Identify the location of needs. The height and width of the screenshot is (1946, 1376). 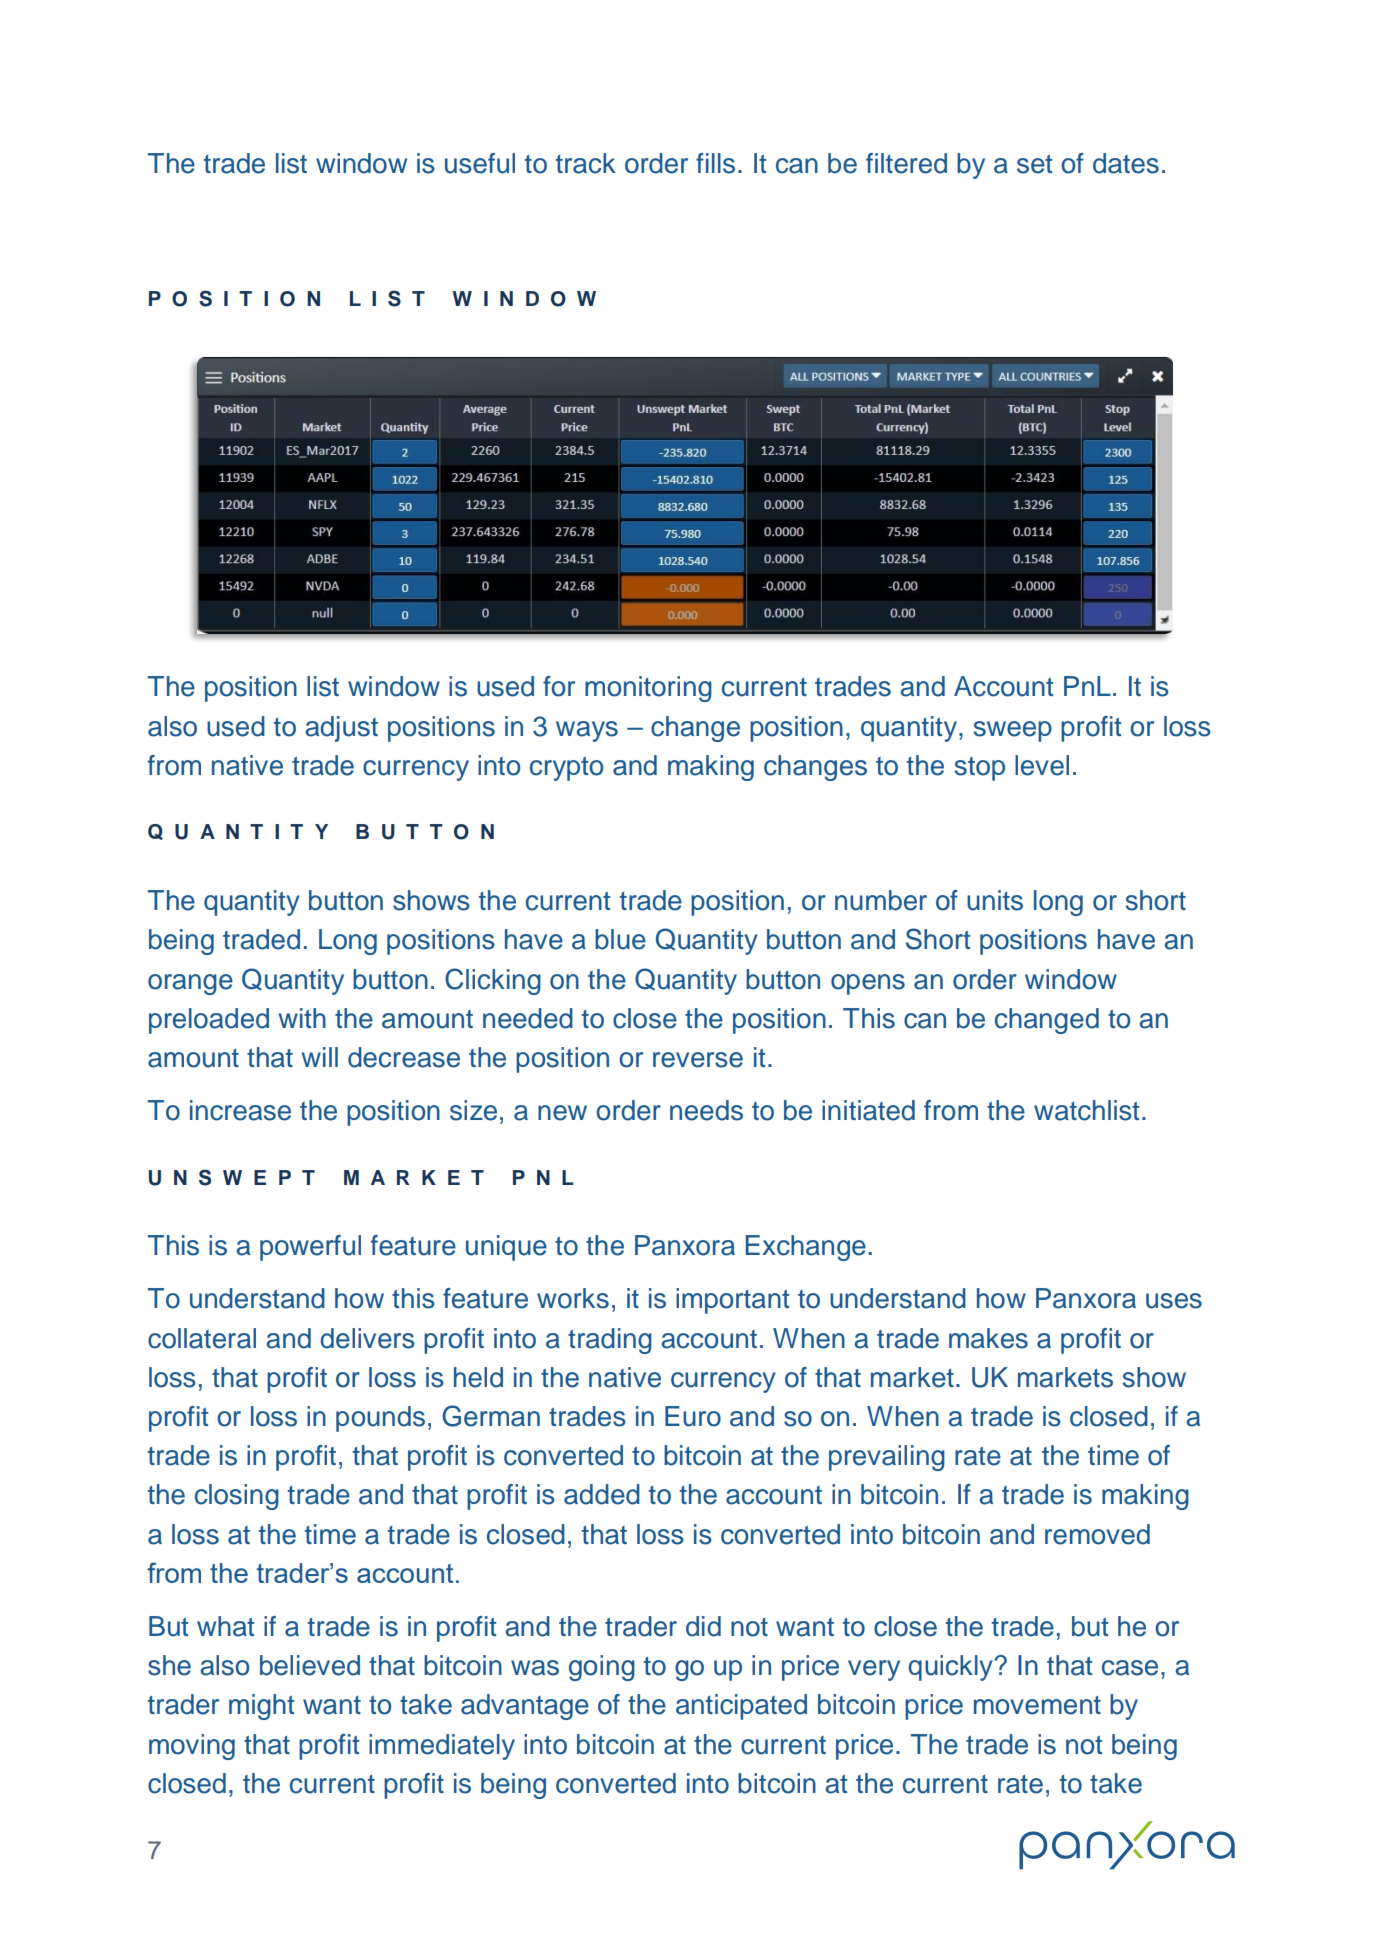
(706, 1110).
